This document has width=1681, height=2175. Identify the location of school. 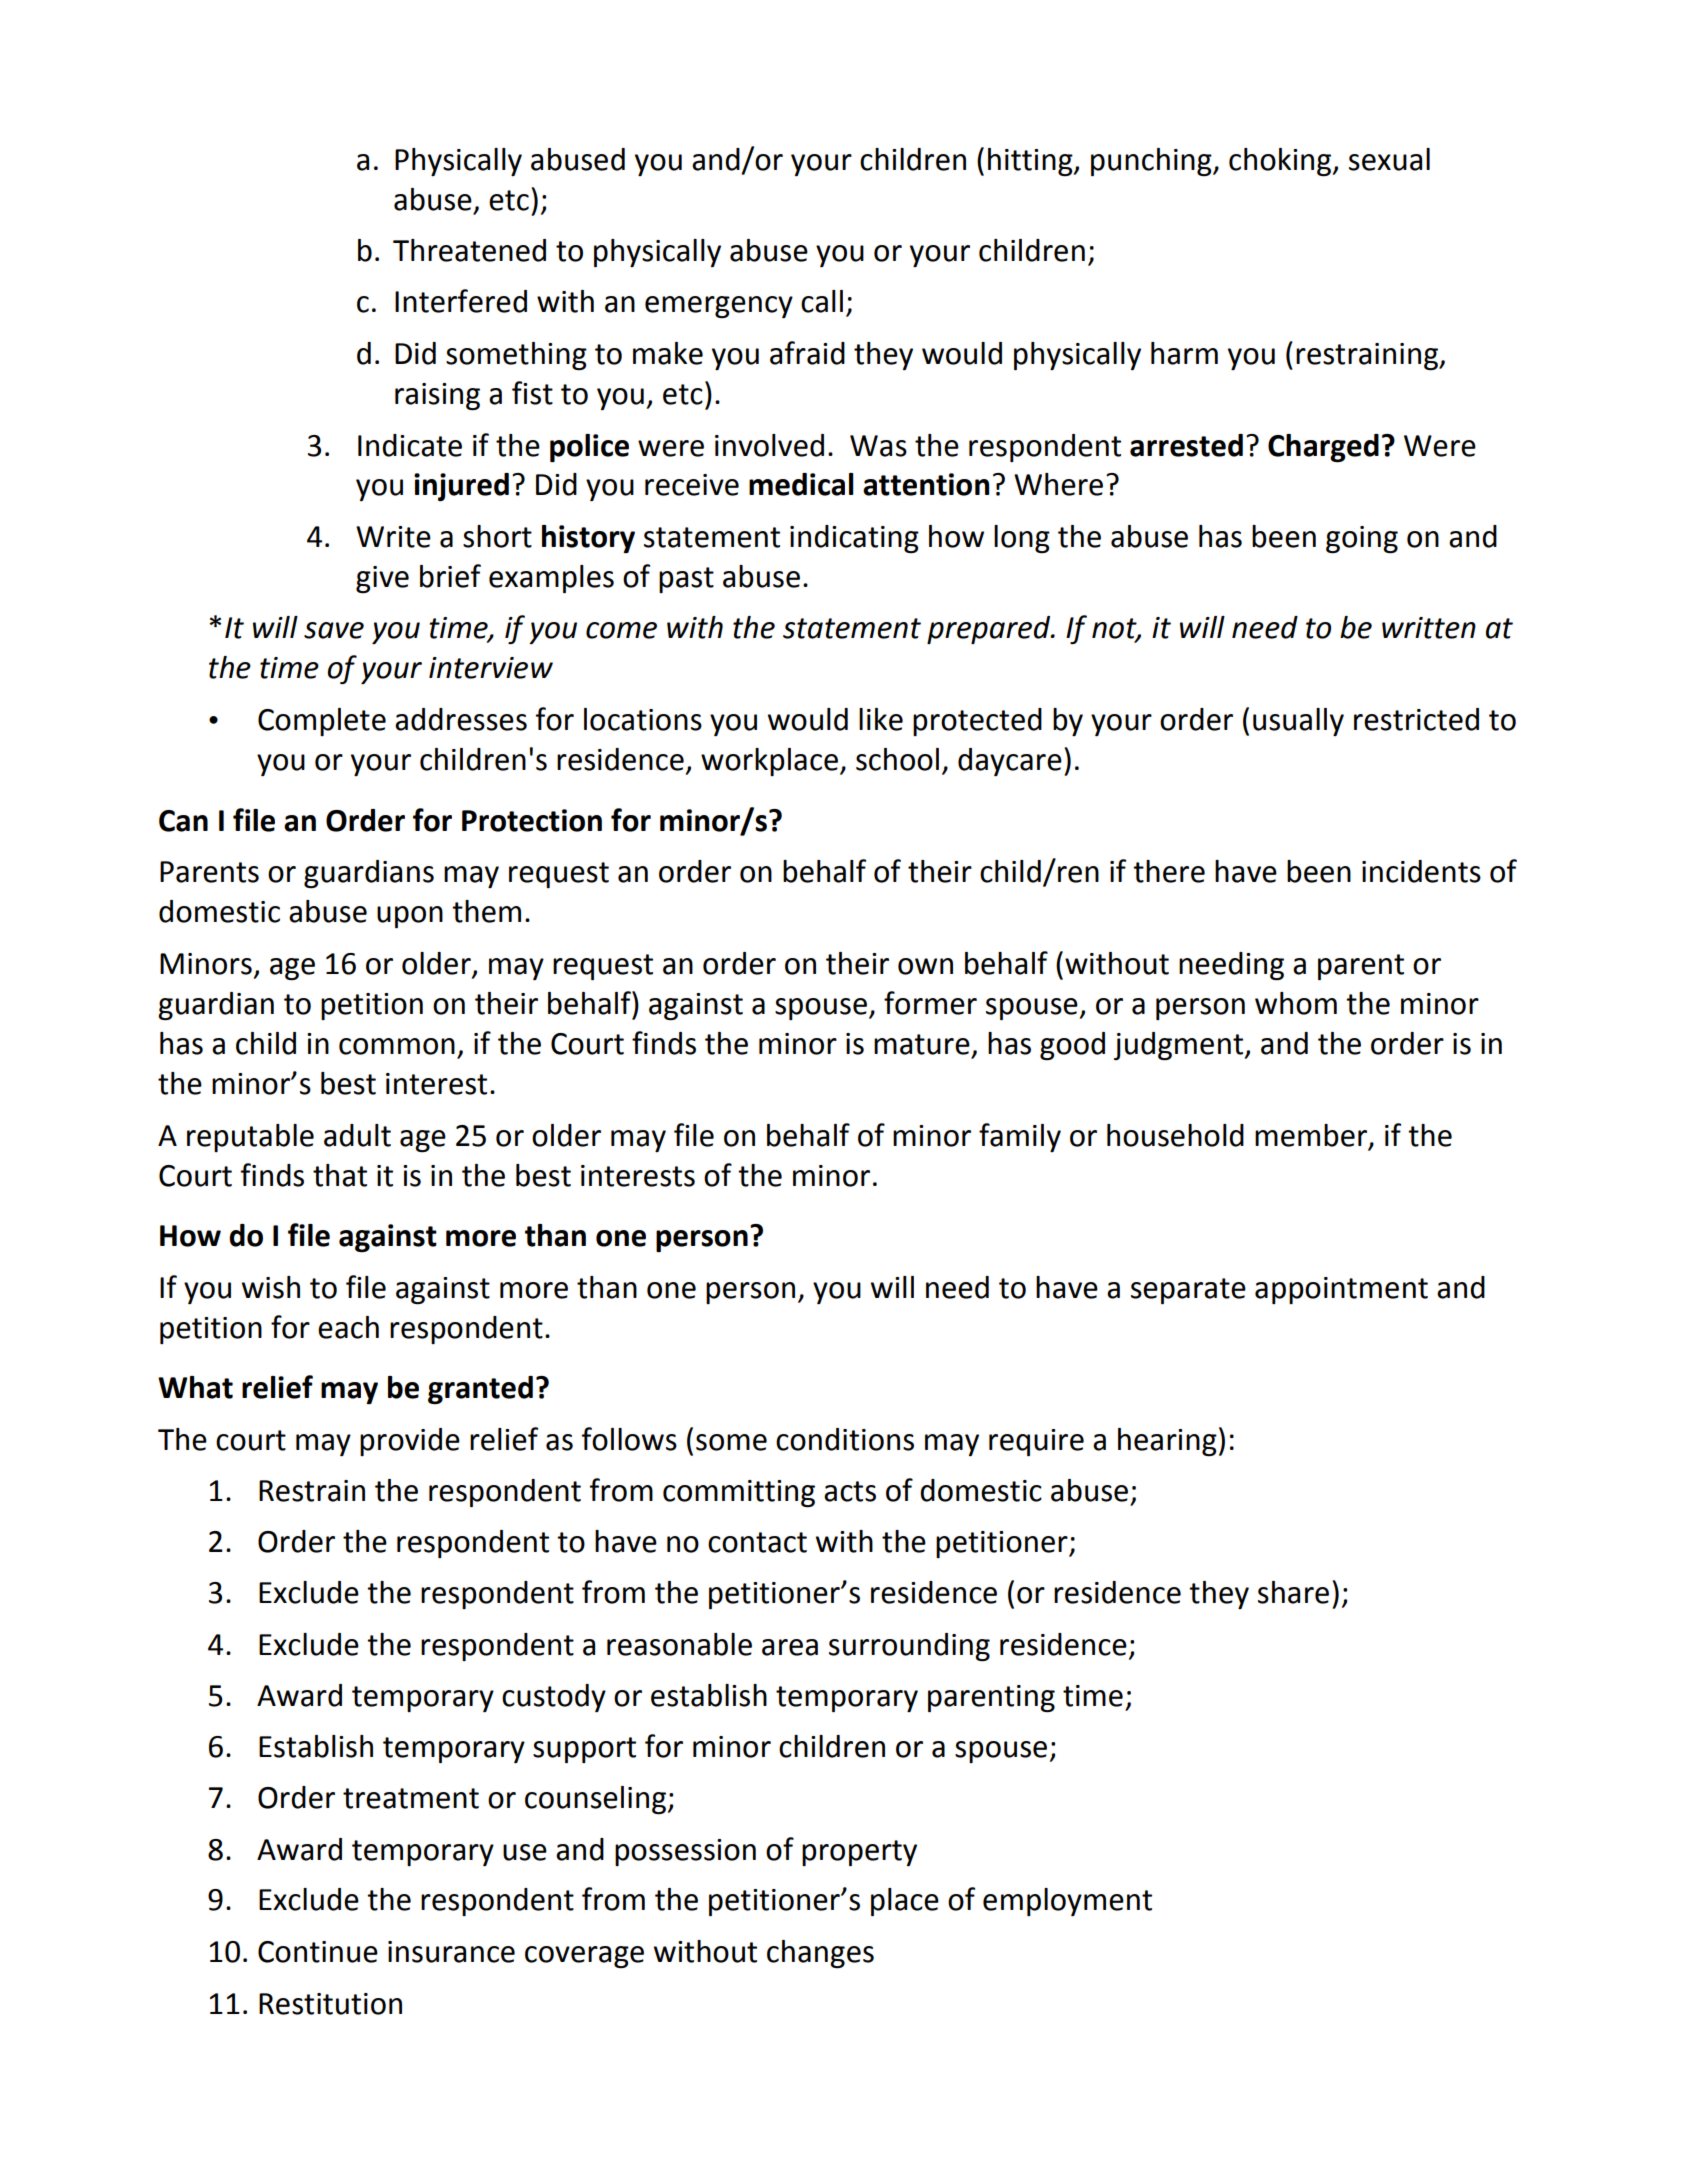
(897, 759).
